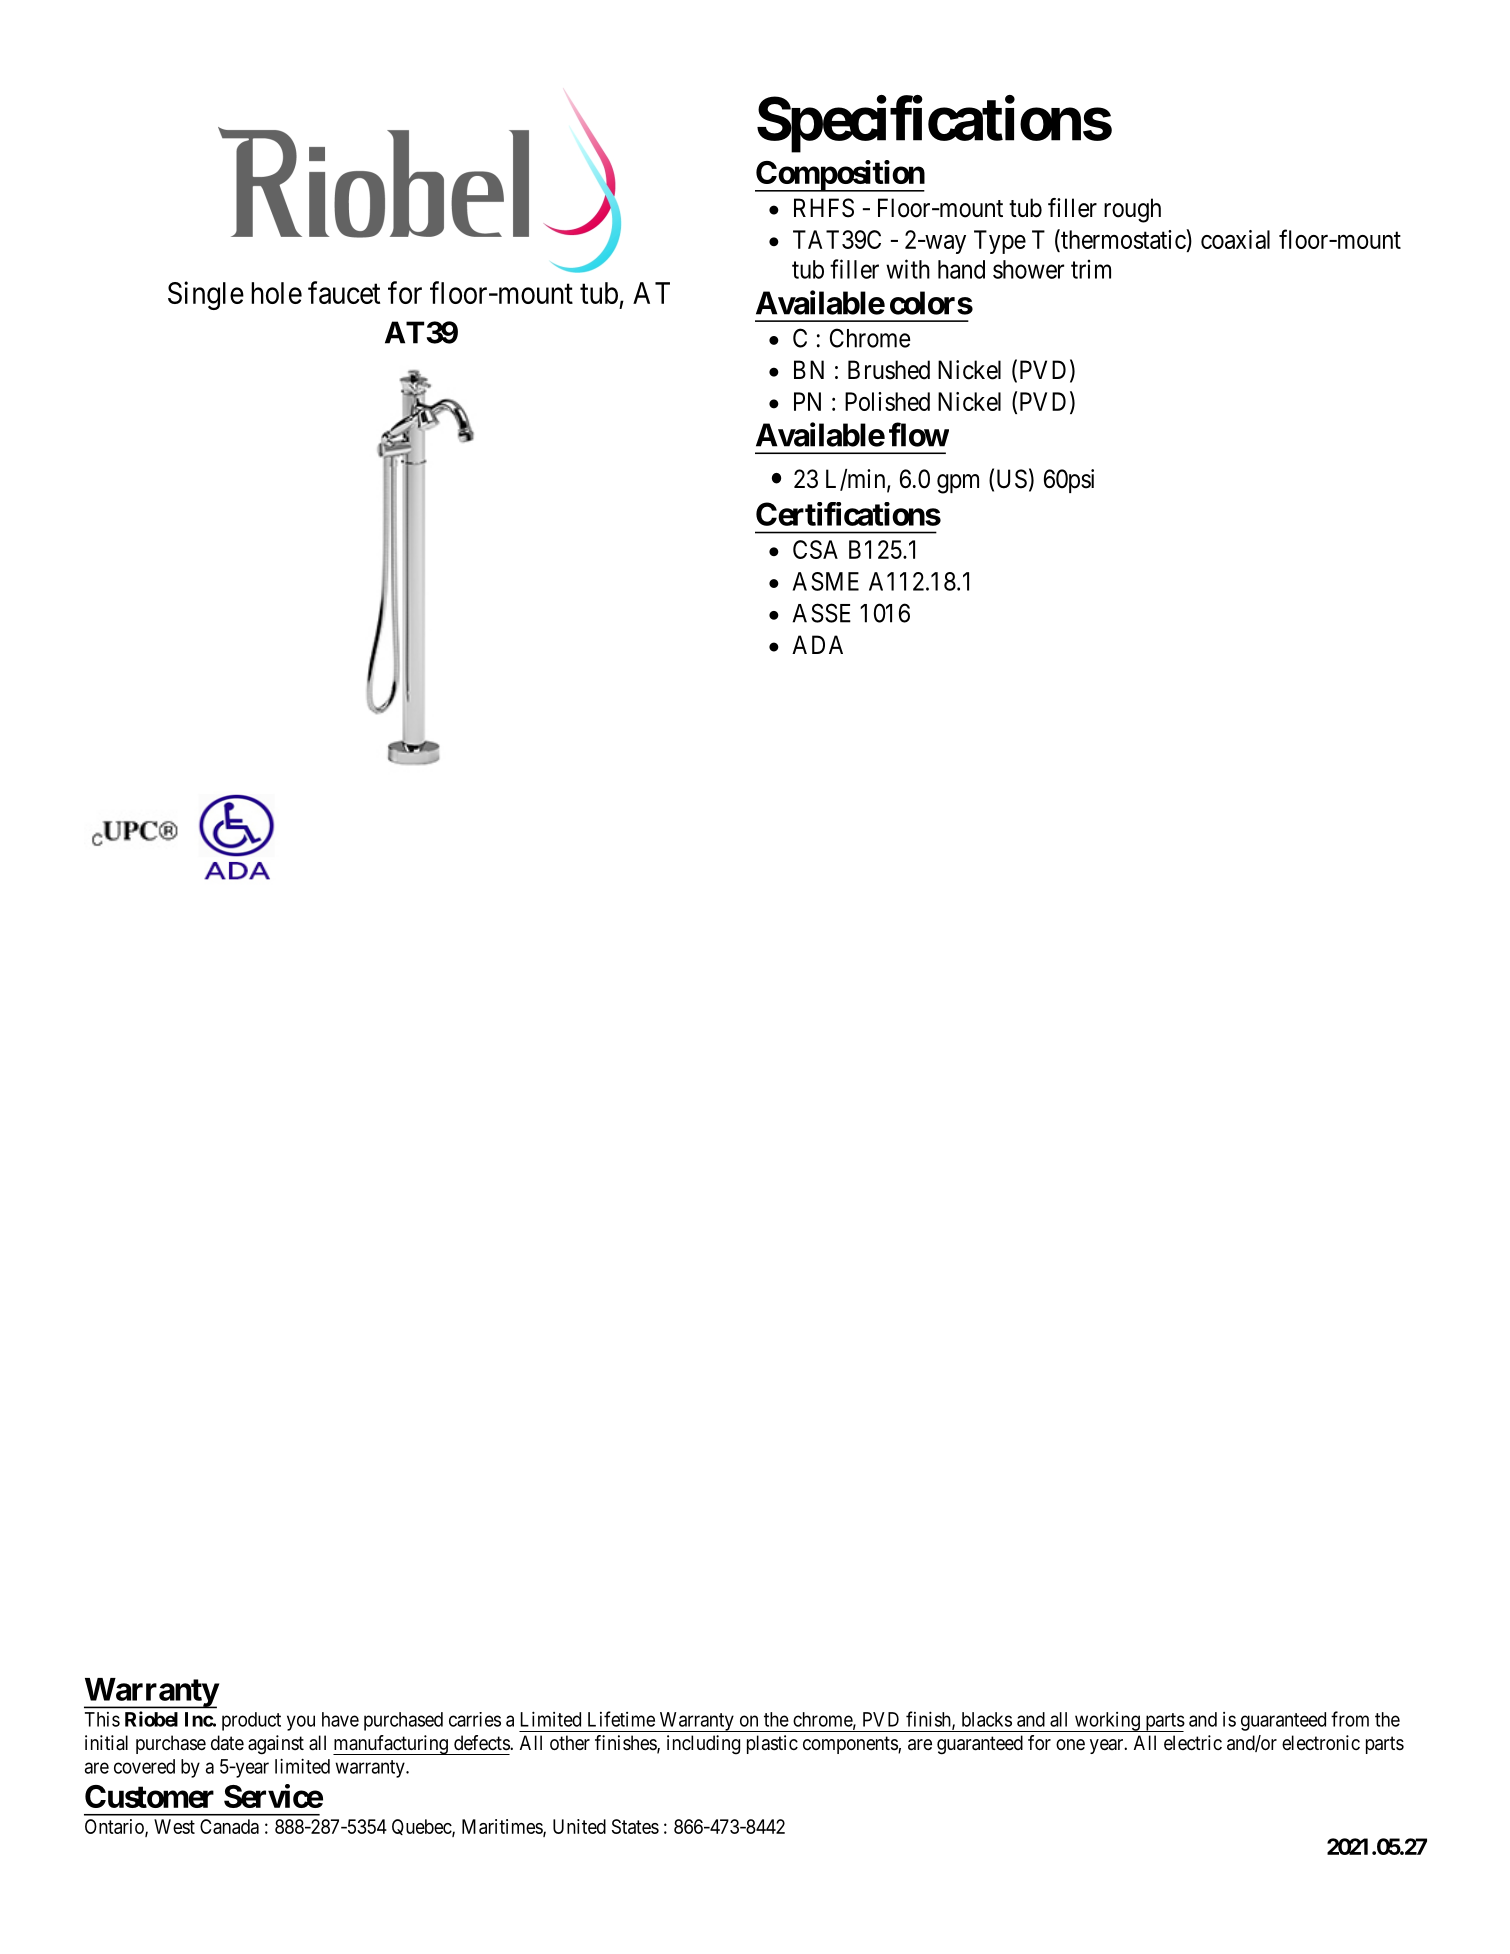 The image size is (1510, 1954). Describe the element at coordinates (276, 293) in the page. I see `hole` at that location.
